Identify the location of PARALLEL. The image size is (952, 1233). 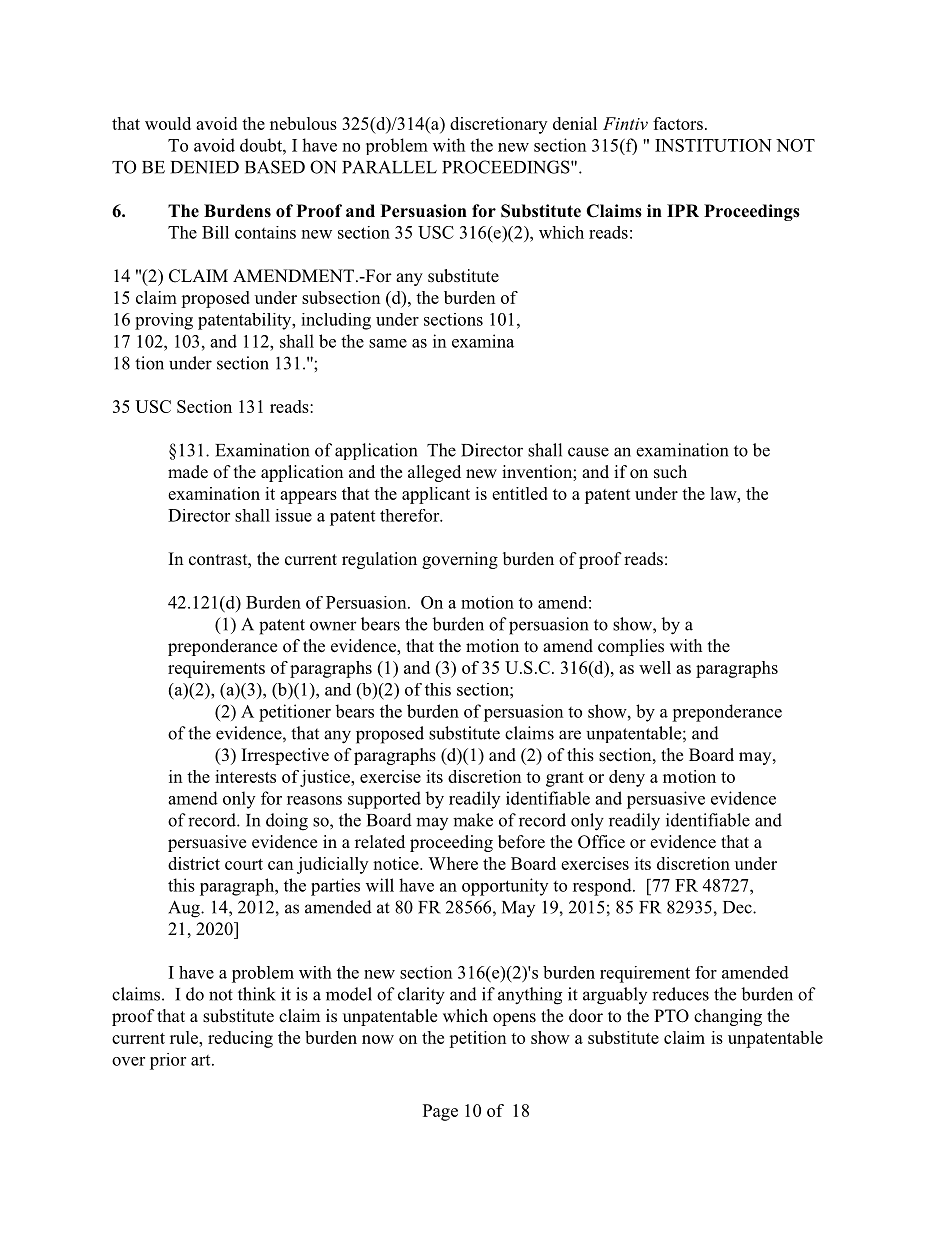
(389, 167).
